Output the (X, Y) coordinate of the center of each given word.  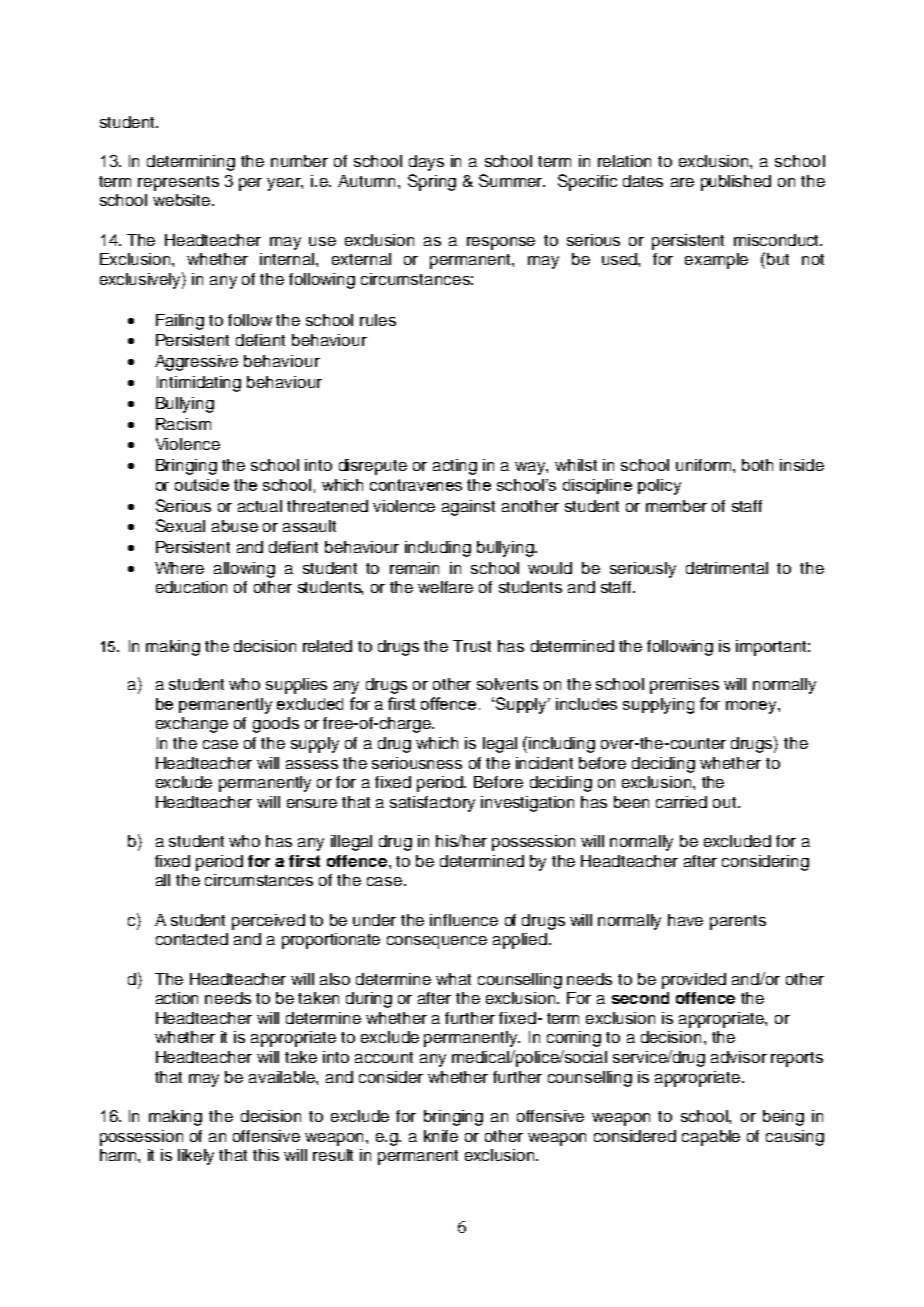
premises (684, 686)
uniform (705, 465)
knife (441, 1136)
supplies (296, 686)
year (285, 184)
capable (711, 1138)
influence (464, 920)
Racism (183, 424)
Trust (472, 646)
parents (738, 922)
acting (455, 467)
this (266, 1155)
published (736, 183)
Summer (512, 180)
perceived (268, 922)
